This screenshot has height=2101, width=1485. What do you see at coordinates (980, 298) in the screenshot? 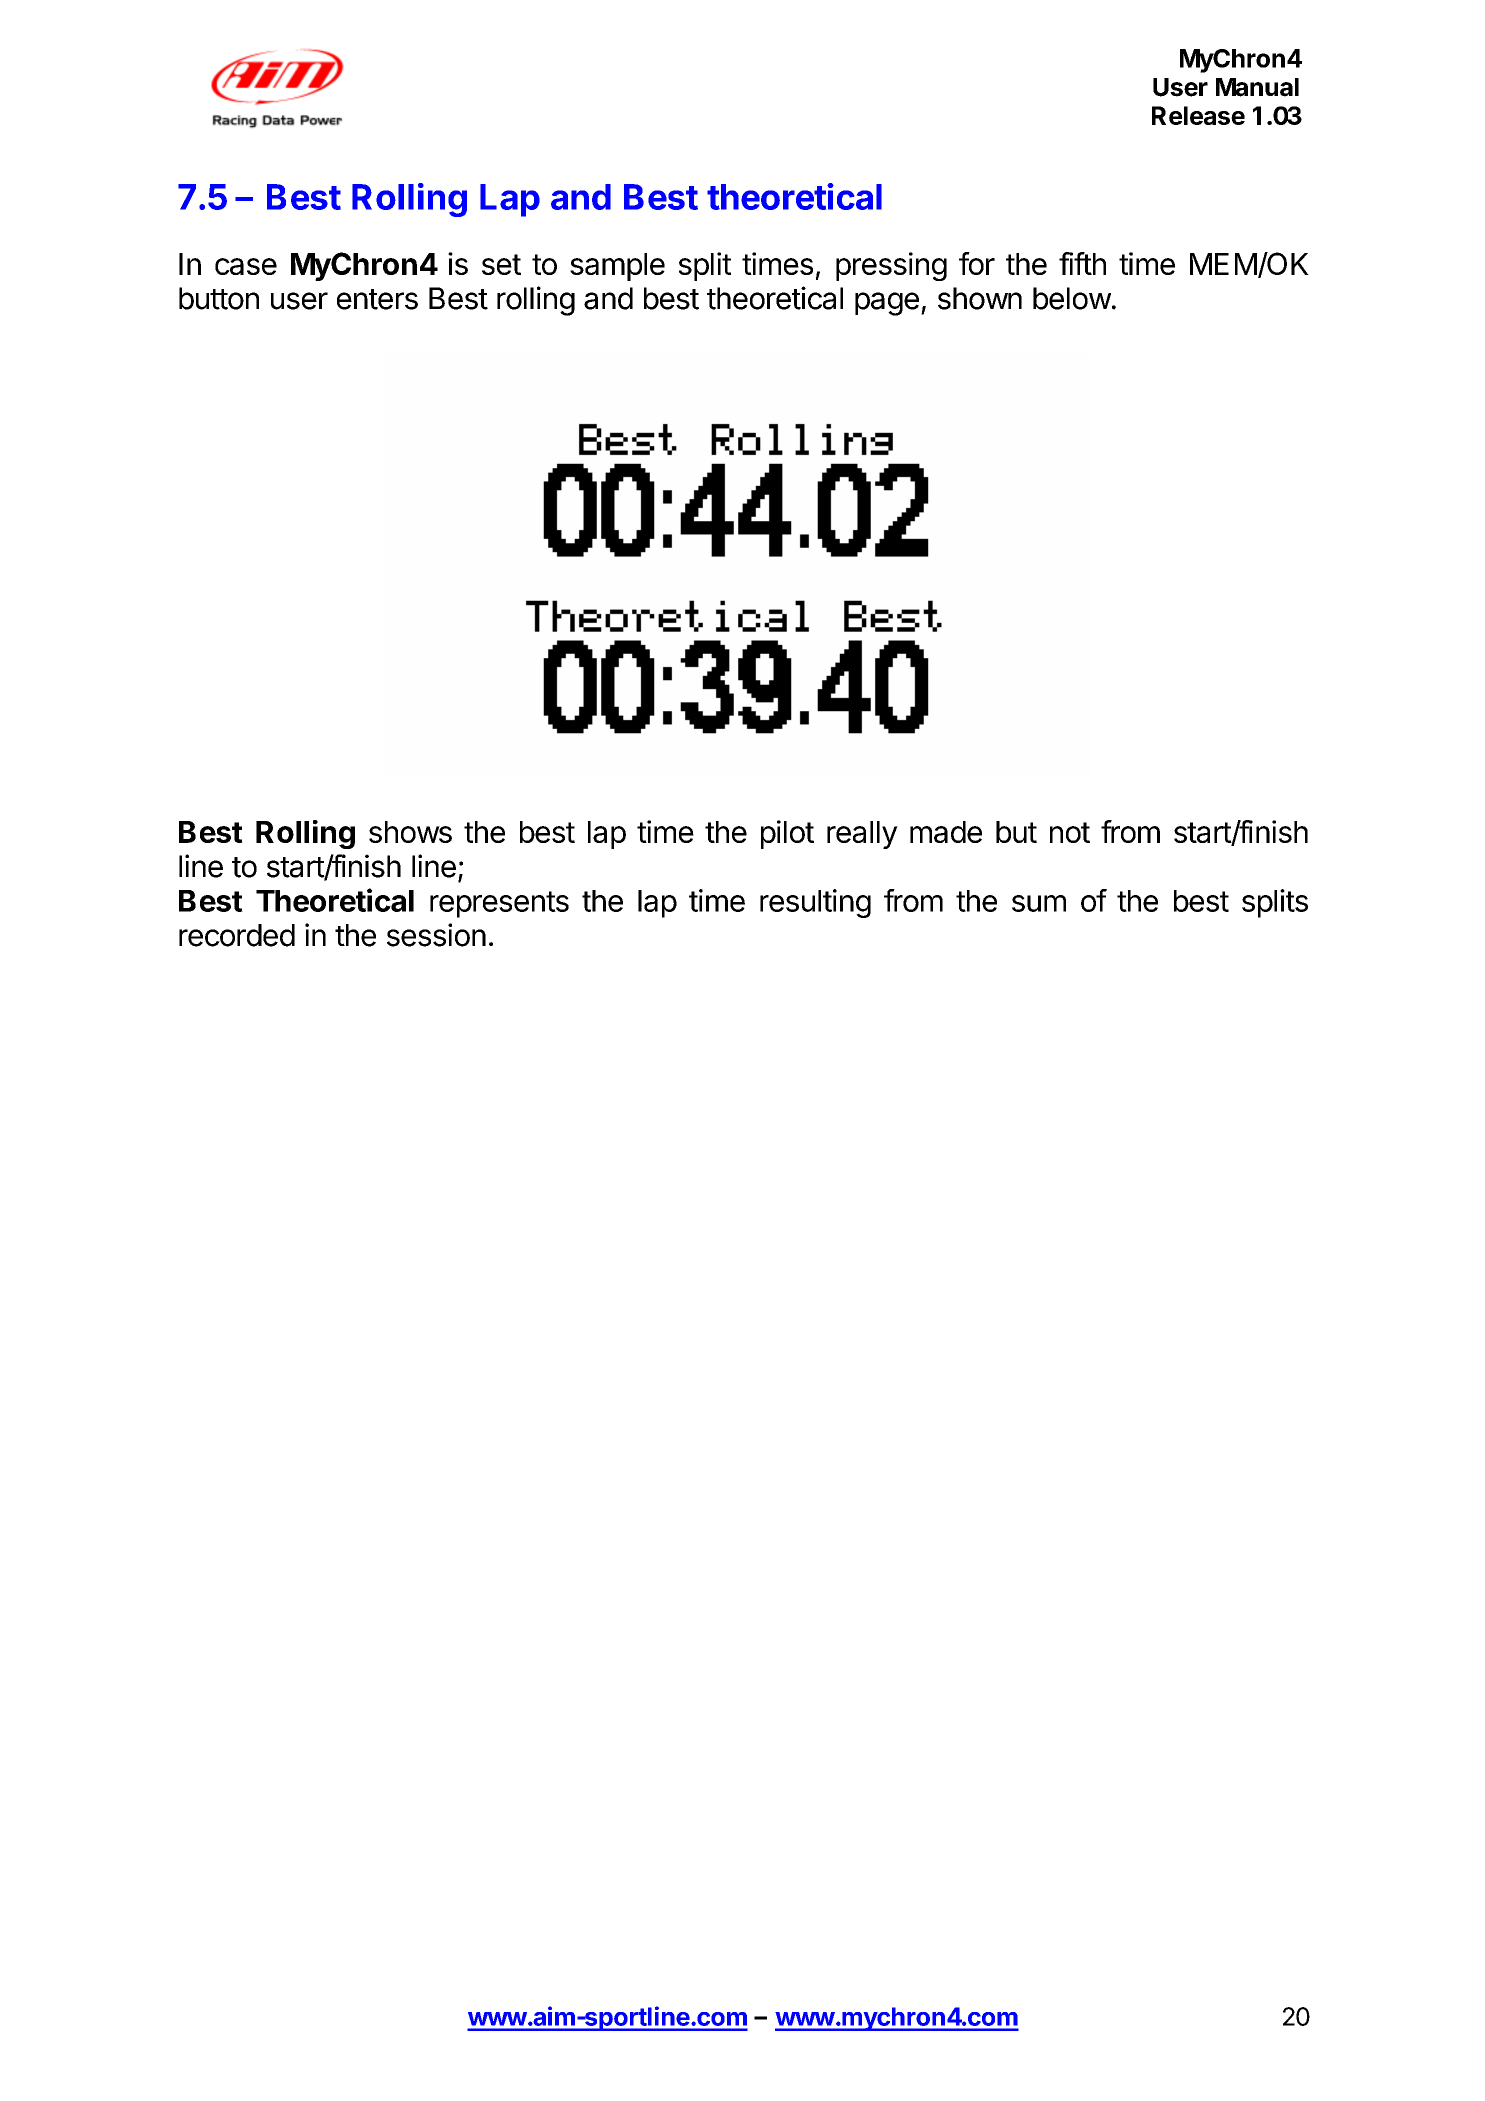
I see `shown` at bounding box center [980, 298].
